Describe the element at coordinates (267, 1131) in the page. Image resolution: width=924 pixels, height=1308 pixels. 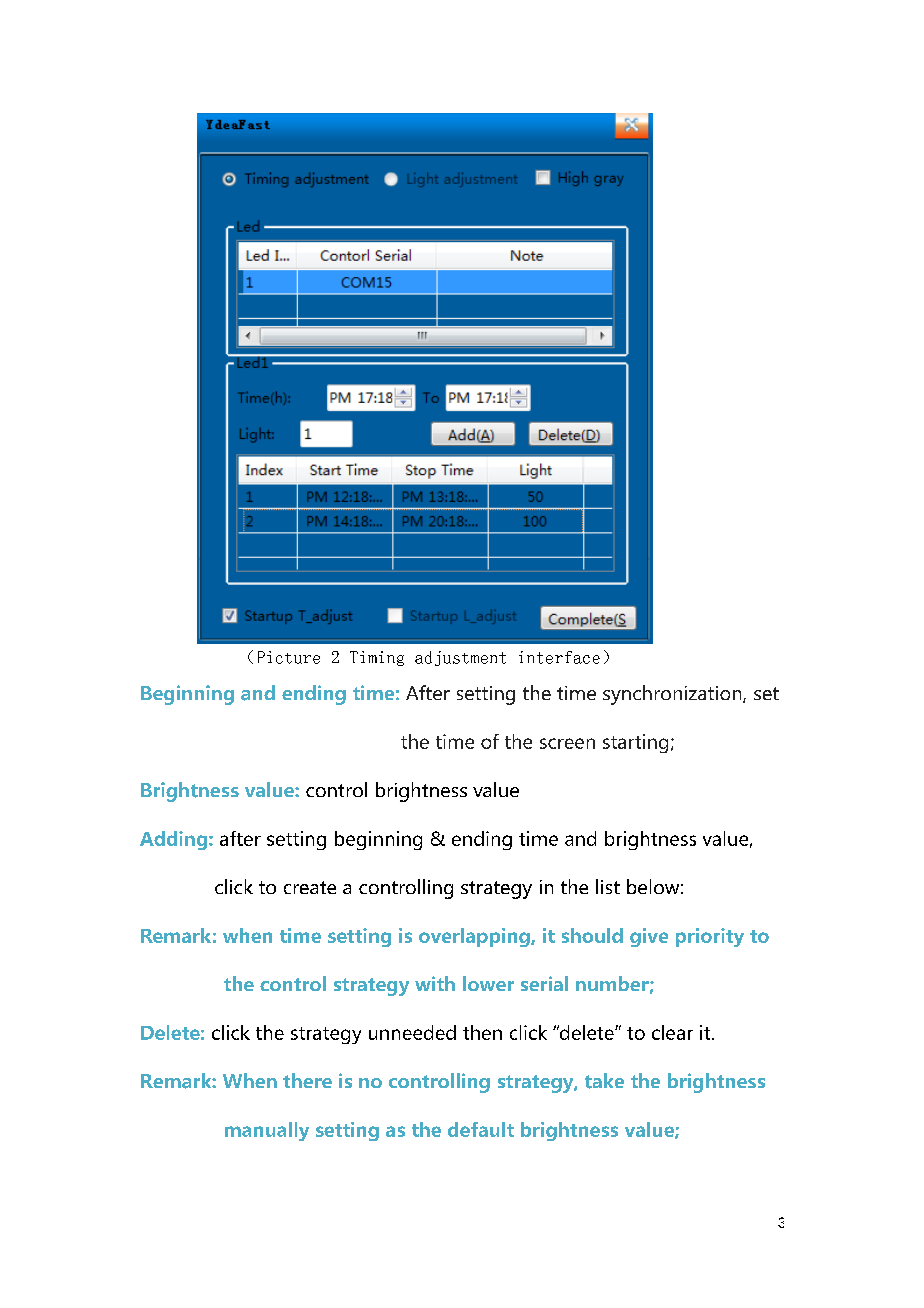
I see `manually` at that location.
